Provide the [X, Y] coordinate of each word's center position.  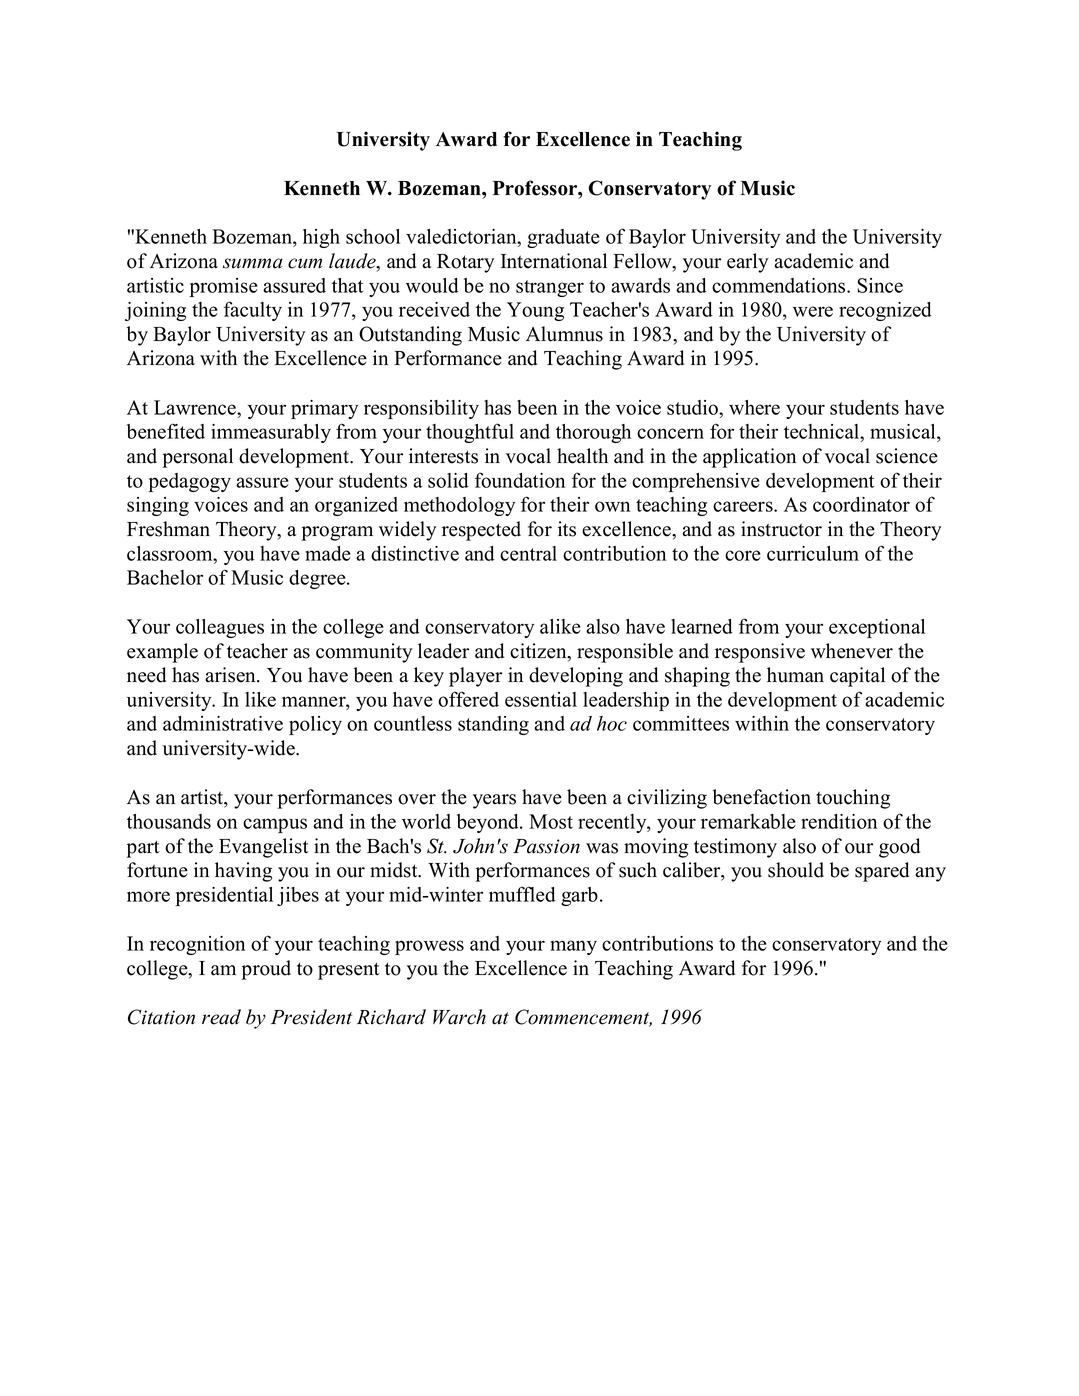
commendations [780, 285]
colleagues [220, 628]
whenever [852, 651]
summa [253, 263]
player [475, 677]
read [221, 1017]
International [554, 261]
